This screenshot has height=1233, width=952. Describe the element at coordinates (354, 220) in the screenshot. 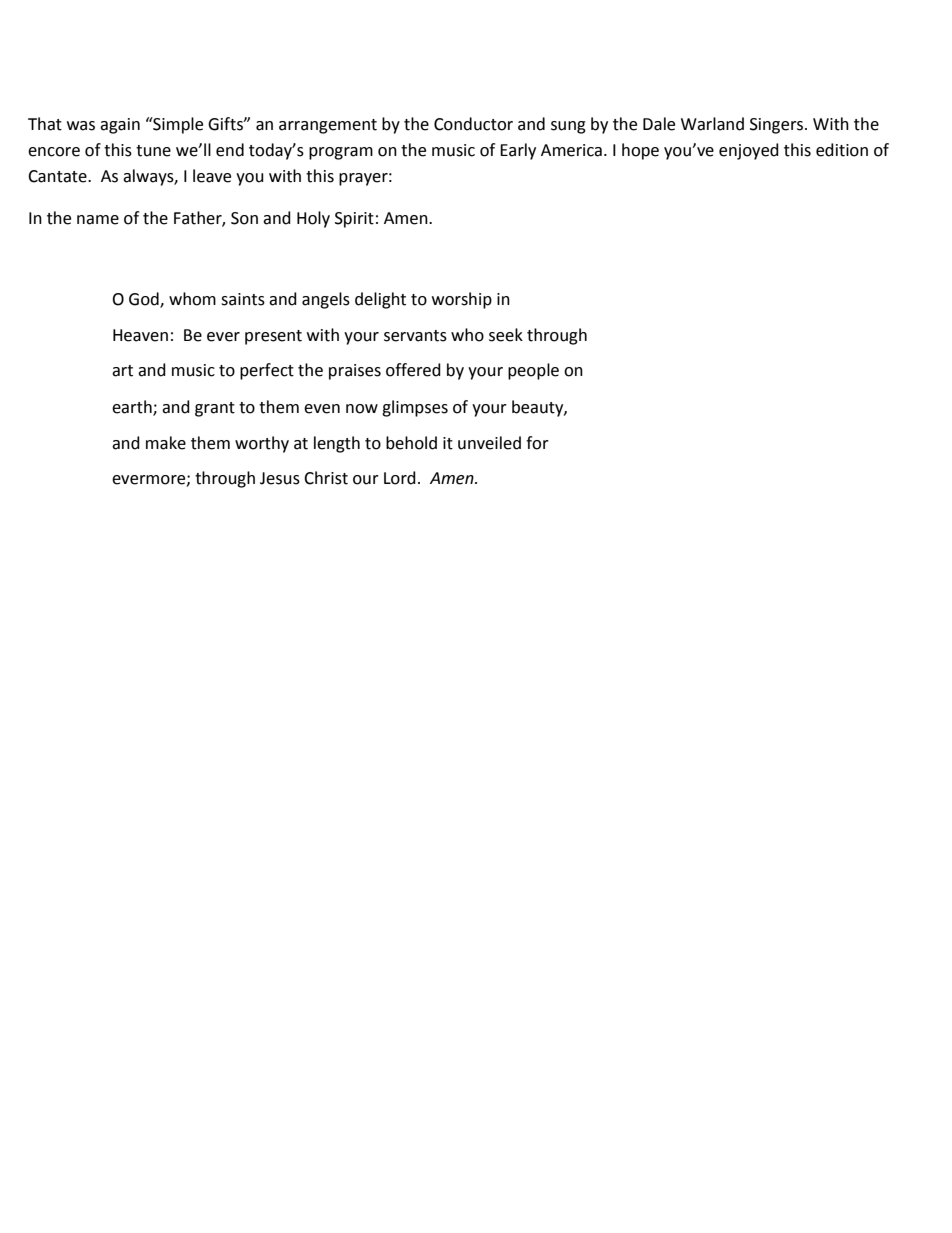

I see `Spirit` at that location.
